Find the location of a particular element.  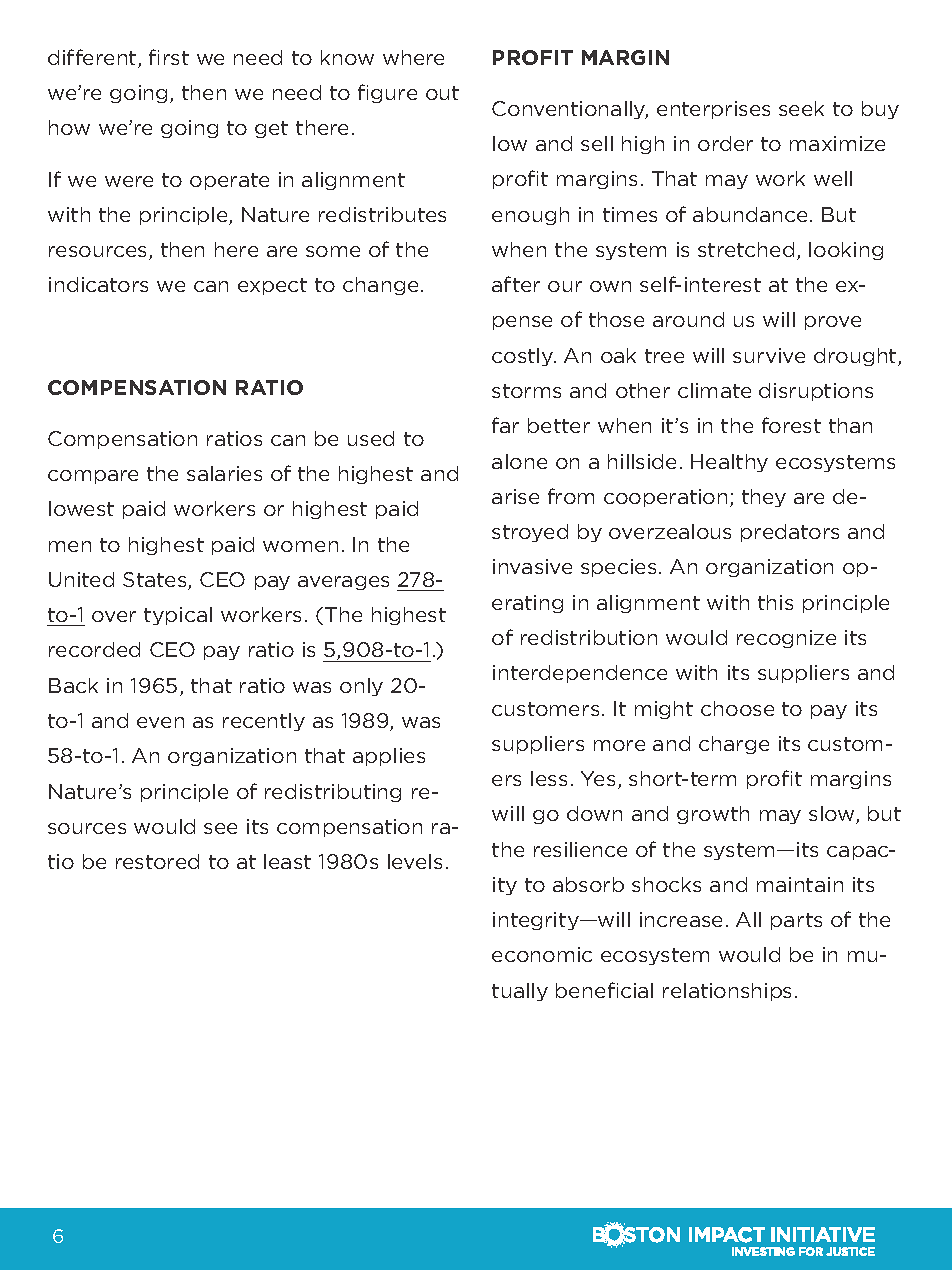

first is located at coordinates (169, 57).
